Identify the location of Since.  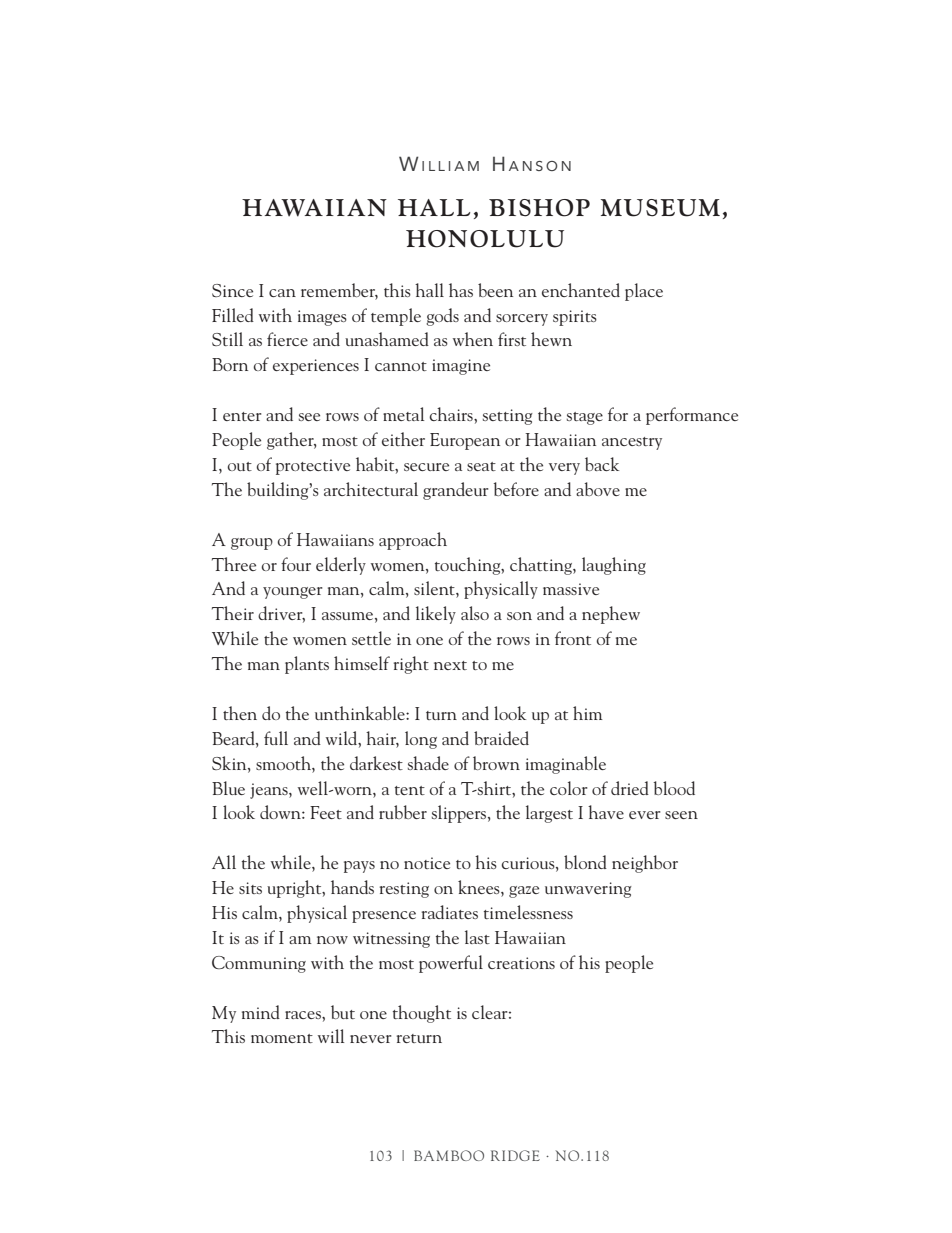
(232, 290).
